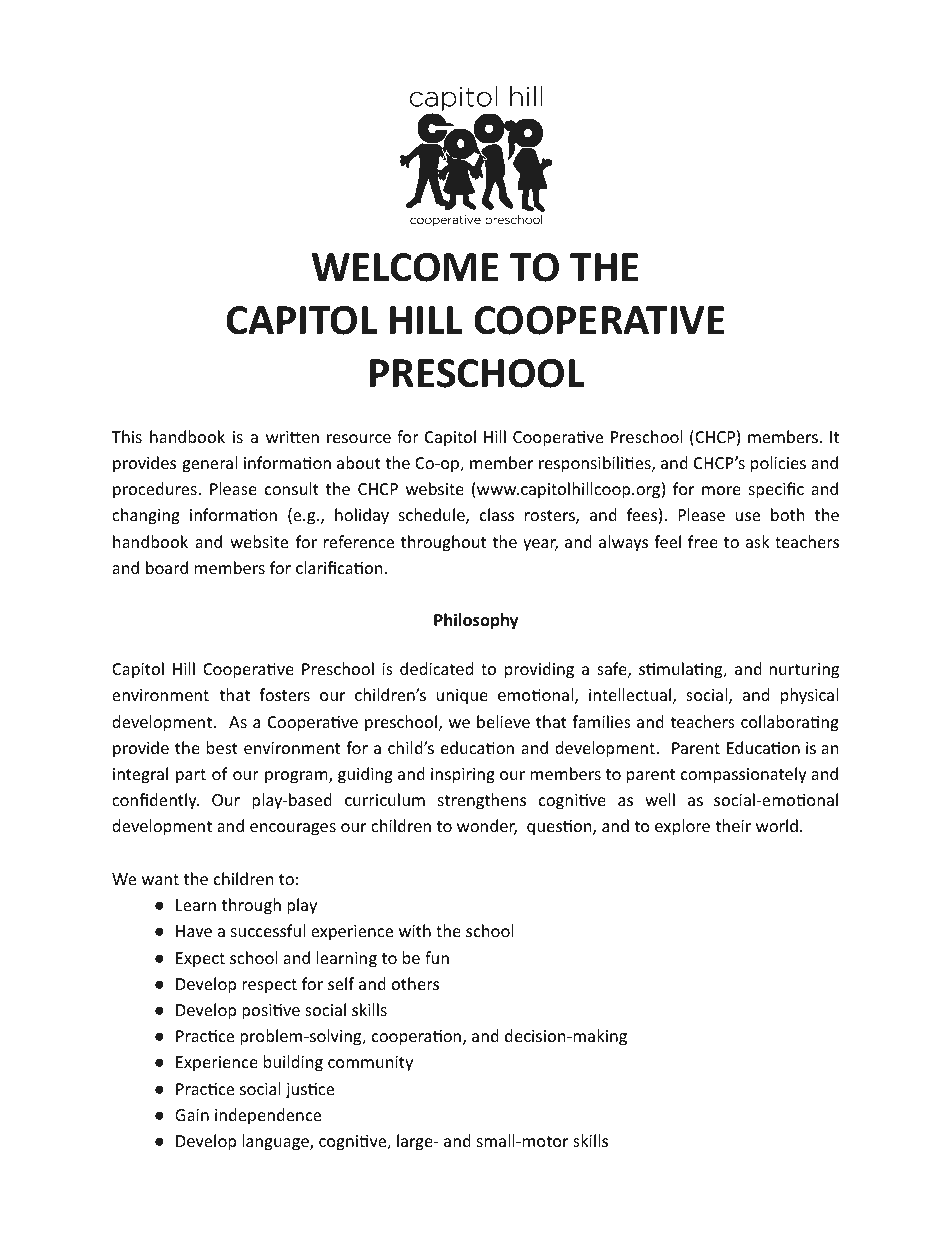  Describe the element at coordinates (222, 747) in the document. I see `best` at that location.
